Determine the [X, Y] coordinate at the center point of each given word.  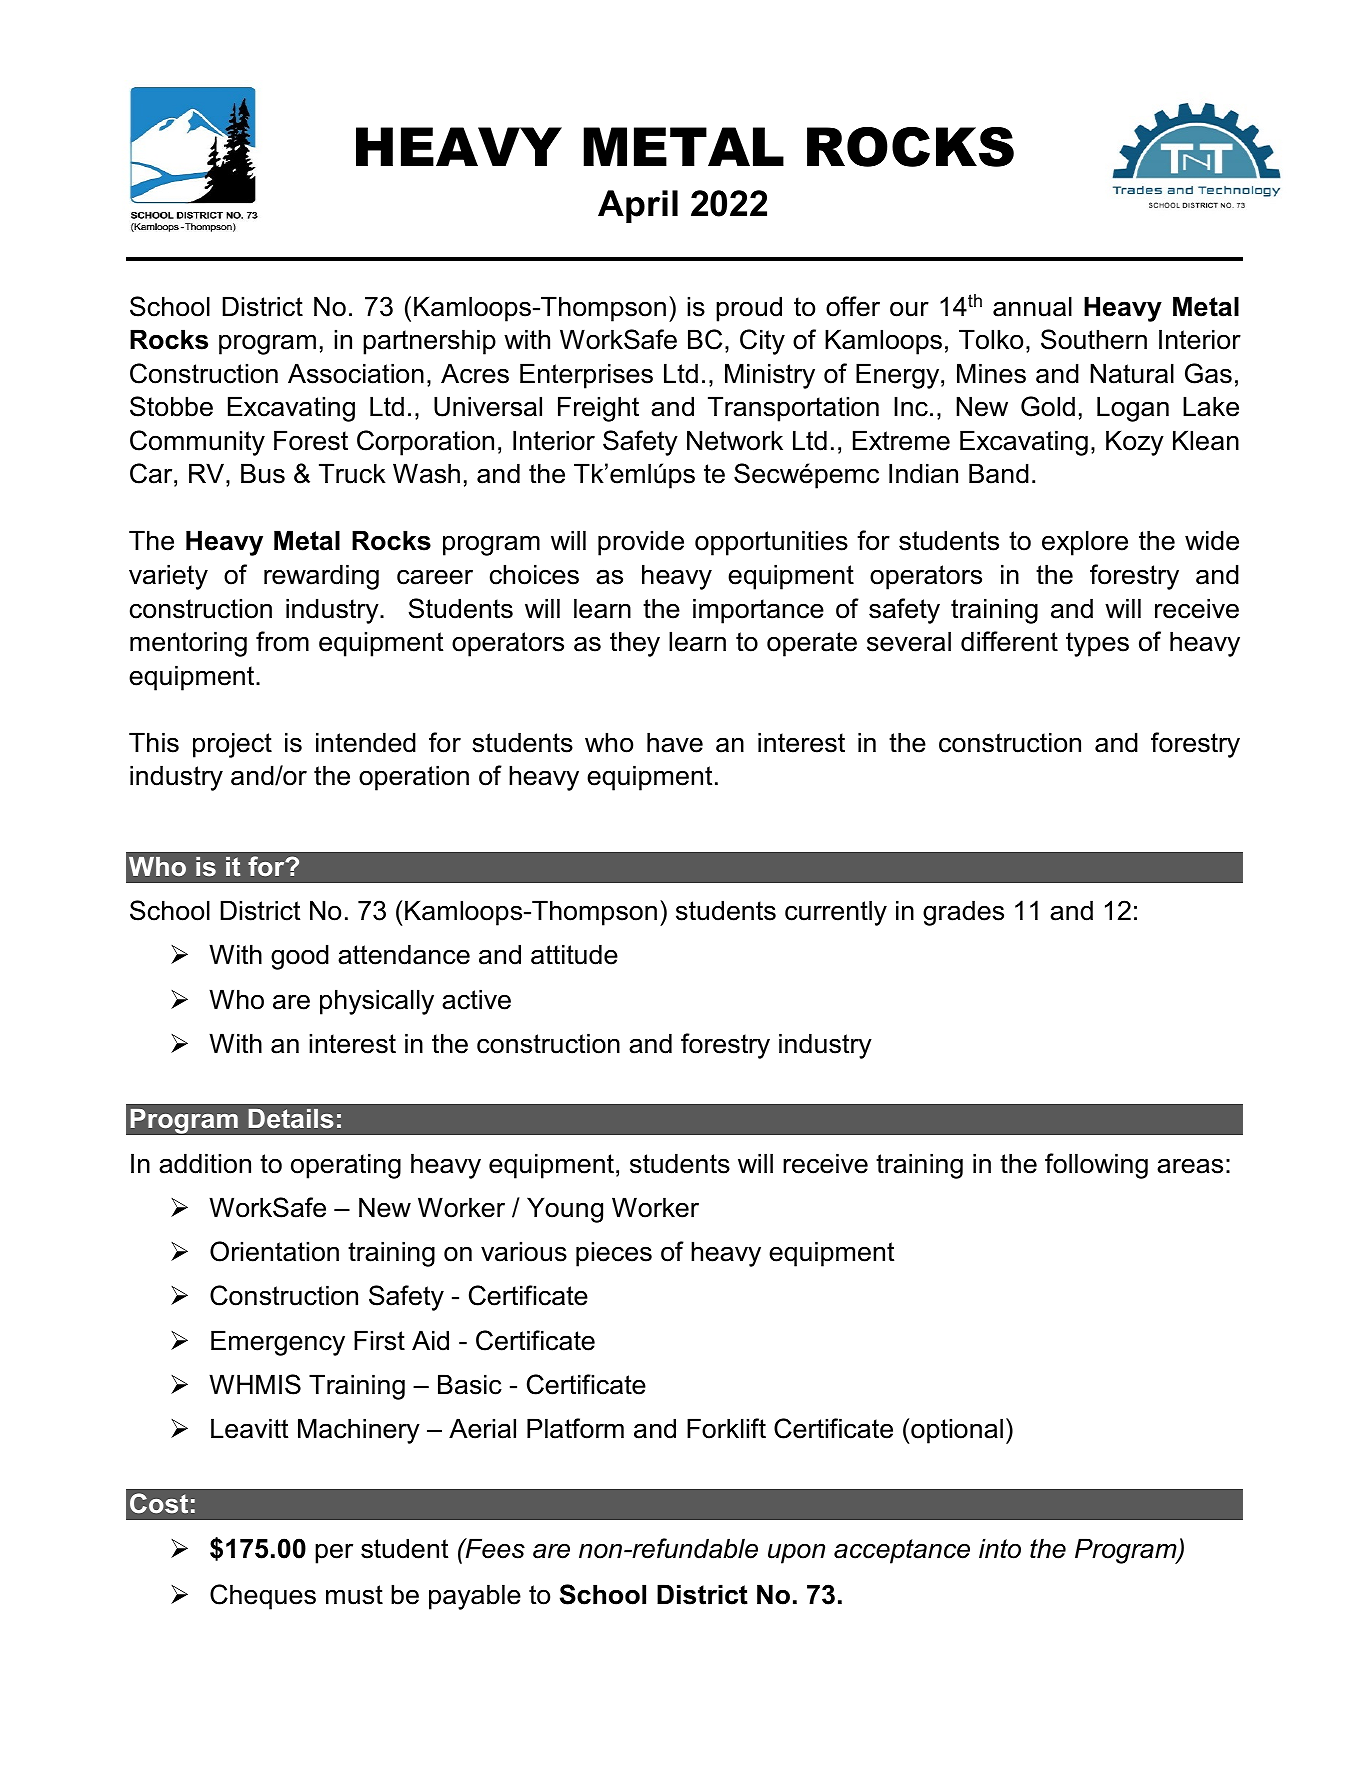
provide [641, 543]
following [1096, 1166]
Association [356, 373]
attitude [574, 954]
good [300, 957]
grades [963, 913]
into [1000, 1548]
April [638, 206]
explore [1085, 543]
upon [796, 1553]
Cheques [263, 1597]
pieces [614, 1254]
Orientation [274, 1251]
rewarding [321, 577]
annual [1032, 306]
